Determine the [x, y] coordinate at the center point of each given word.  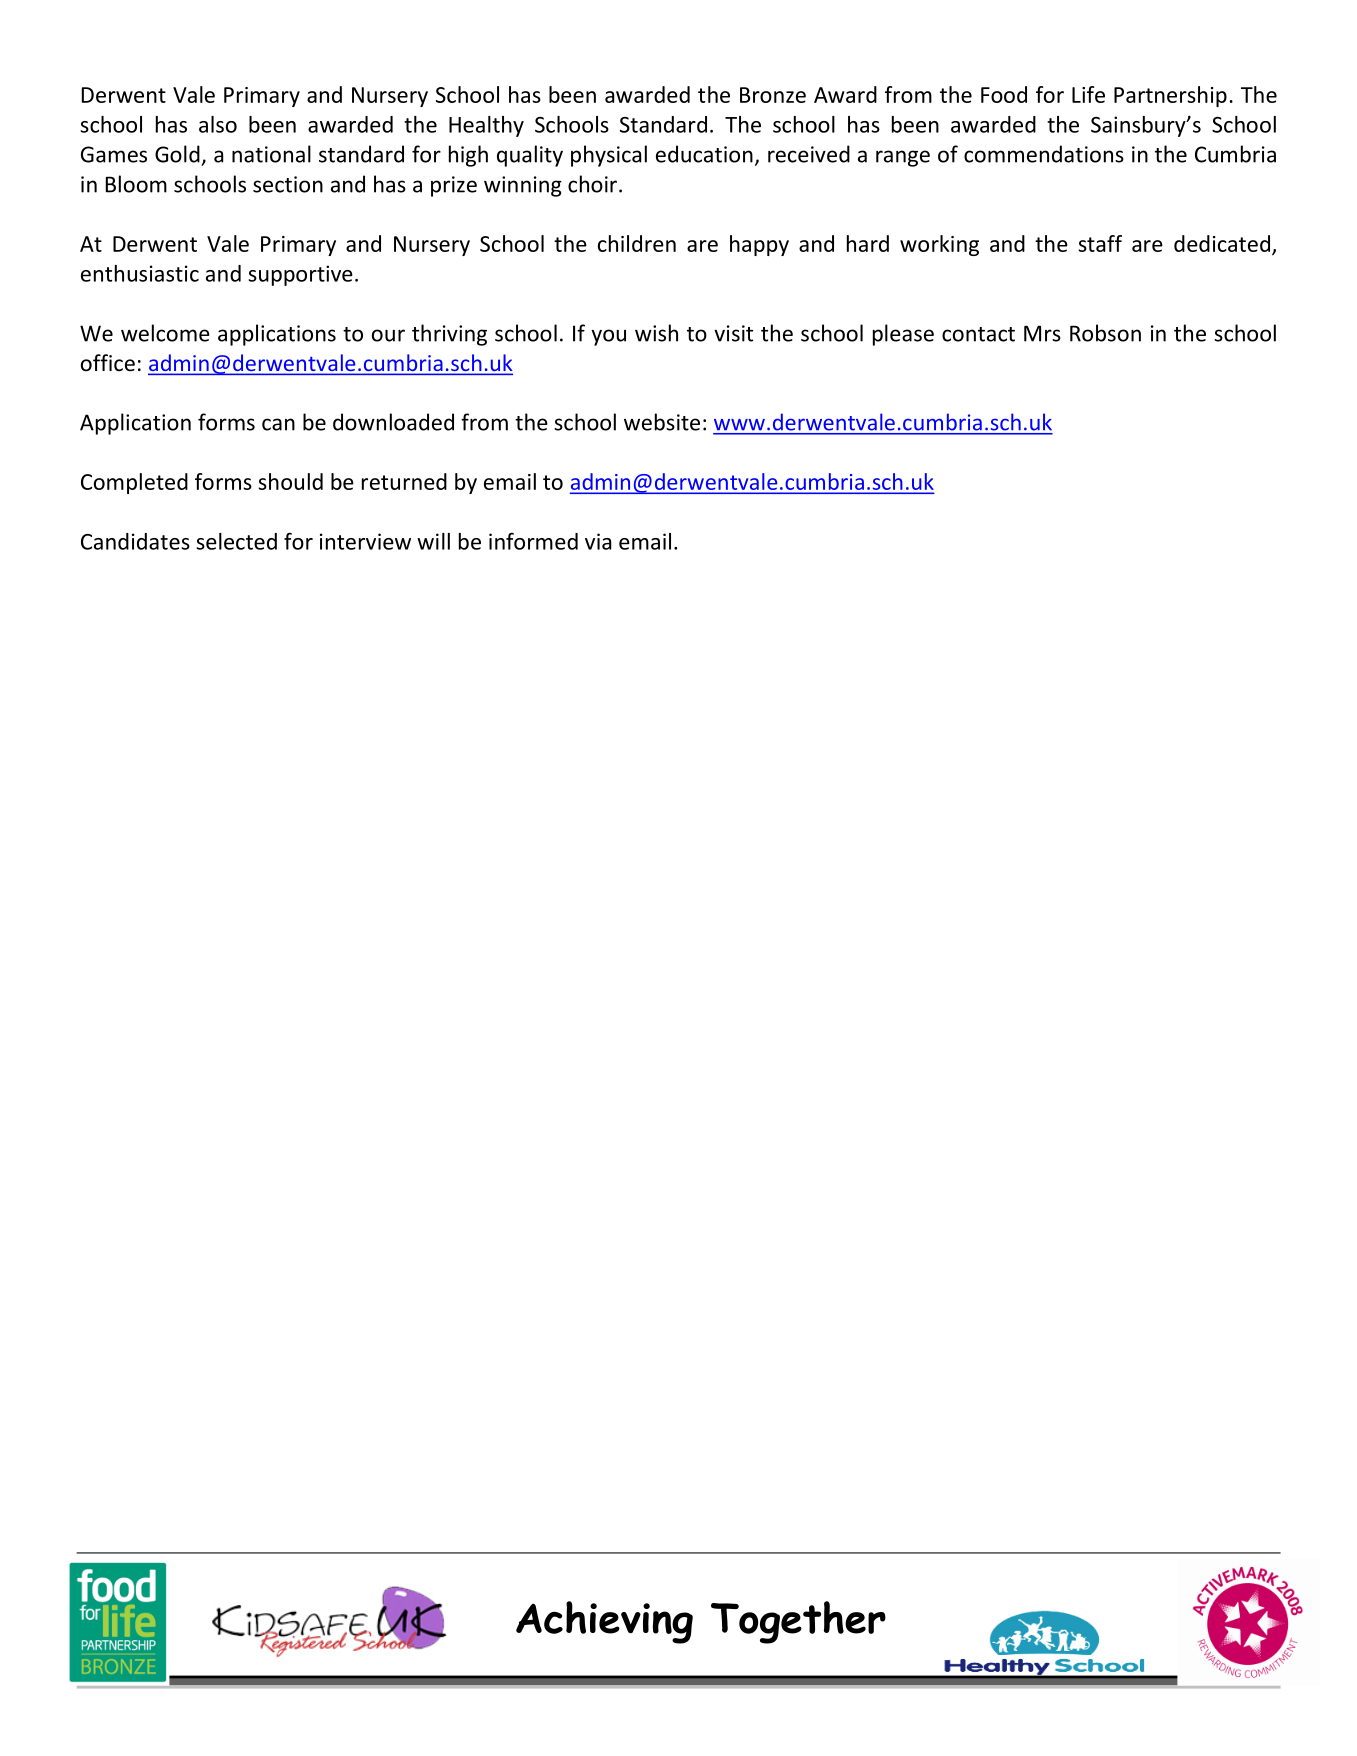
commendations [1044, 154]
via [598, 541]
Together [798, 1622]
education [704, 154]
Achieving [604, 1622]
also [218, 124]
